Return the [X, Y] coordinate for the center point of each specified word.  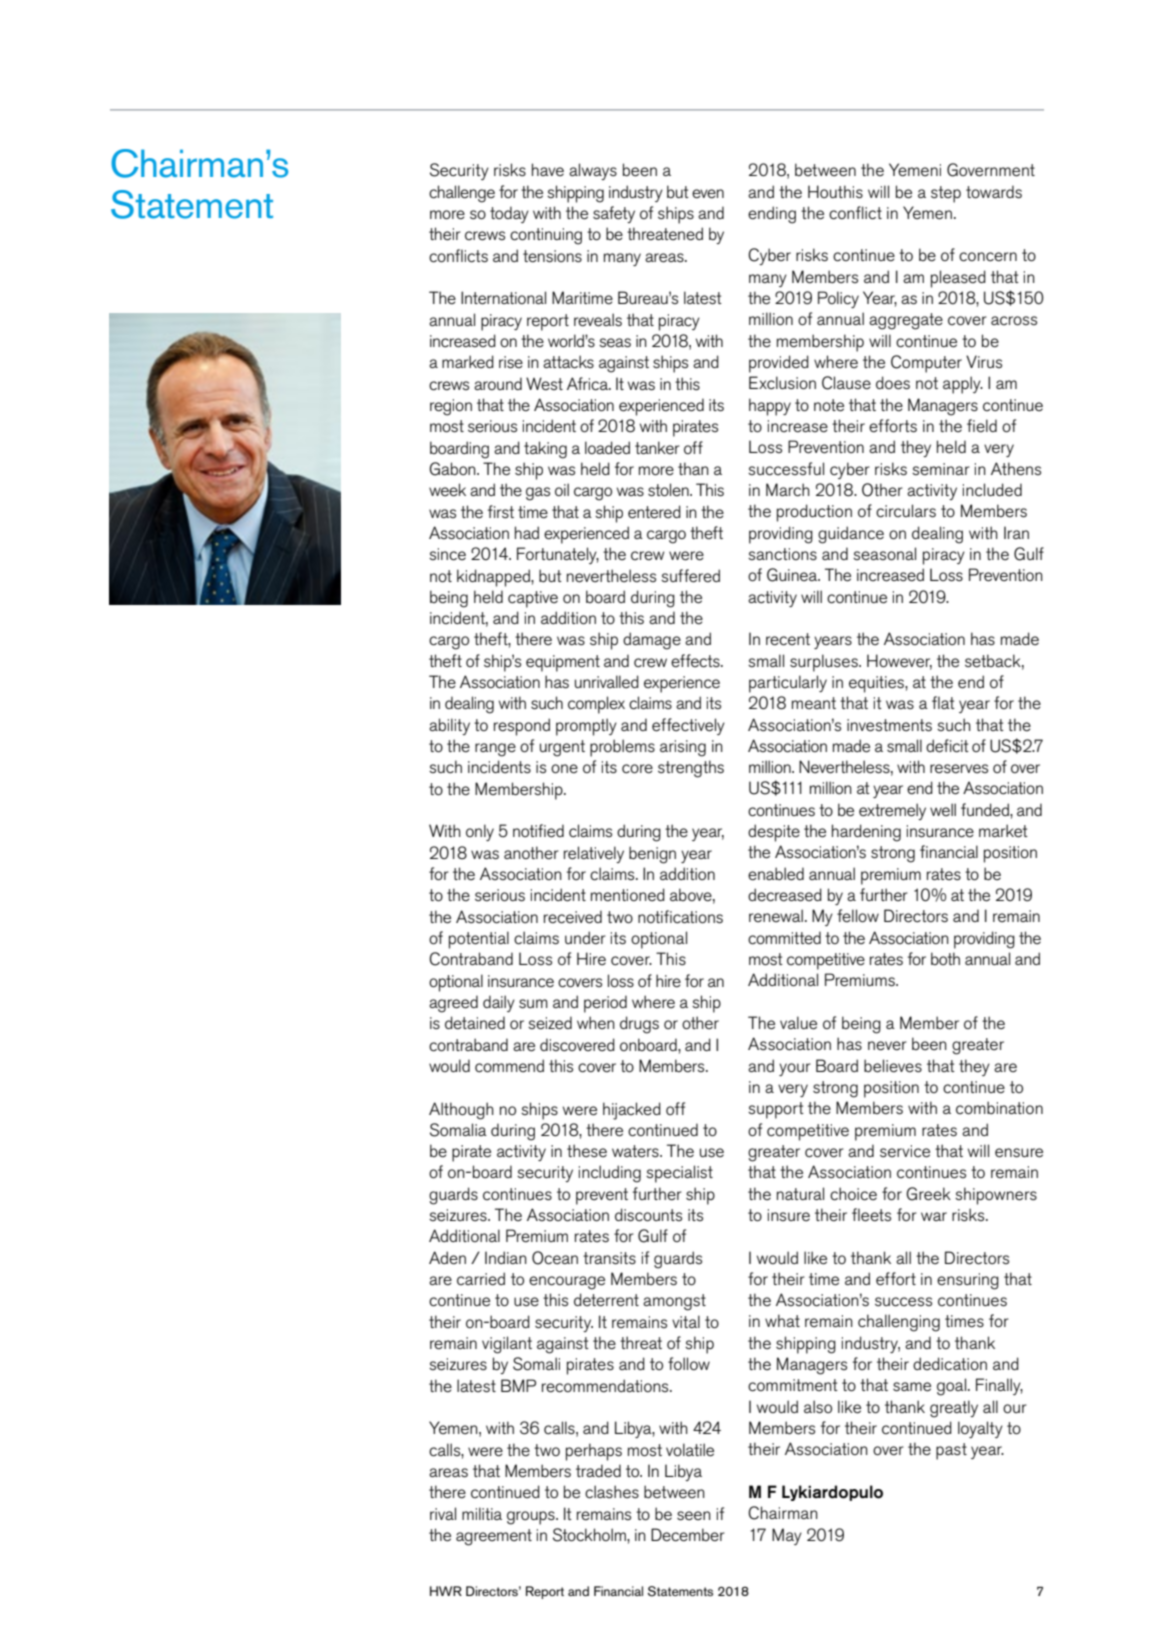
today [509, 214]
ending [772, 215]
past [951, 1451]
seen [694, 1516]
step [946, 194]
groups [532, 1518]
